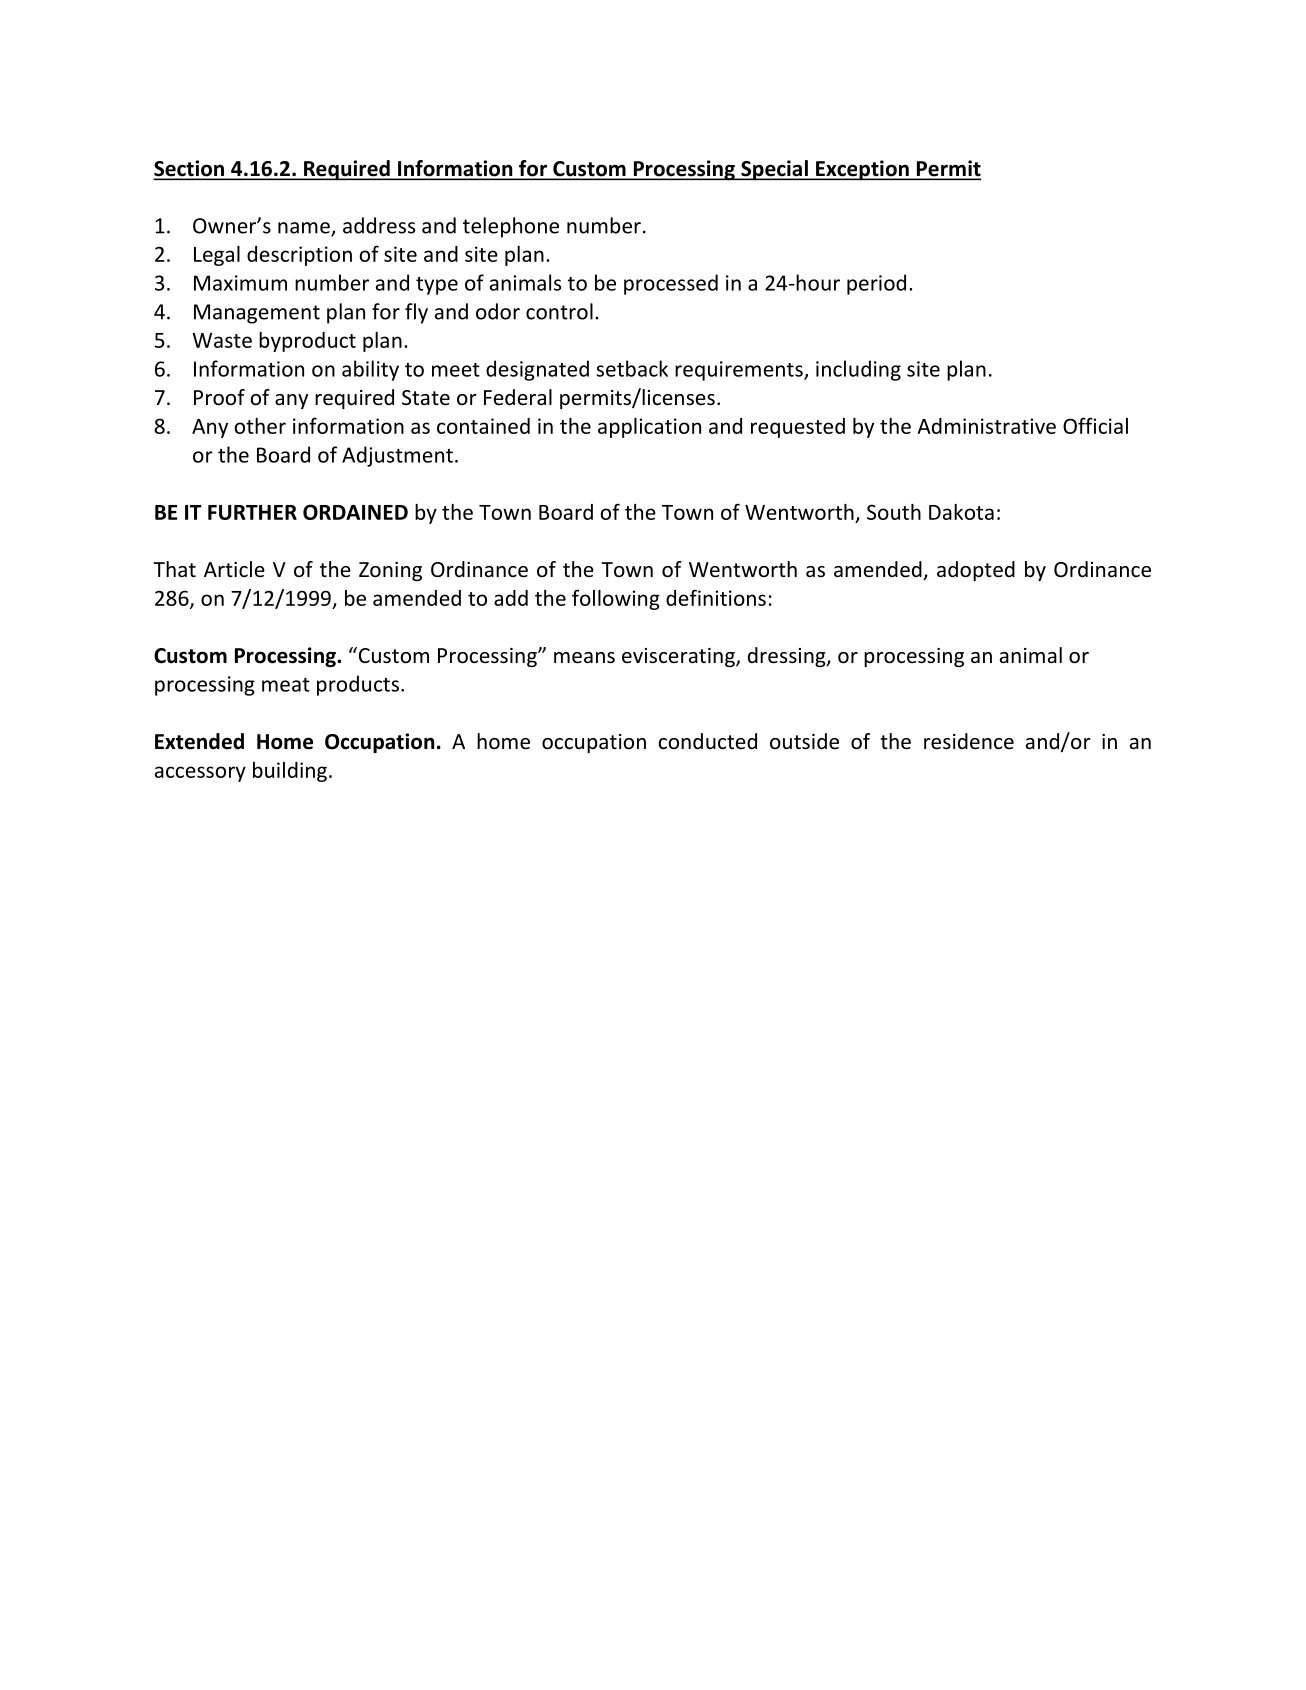 This page has width=1306, height=1690. What do you see at coordinates (976, 571) in the page?
I see `adopted` at bounding box center [976, 571].
